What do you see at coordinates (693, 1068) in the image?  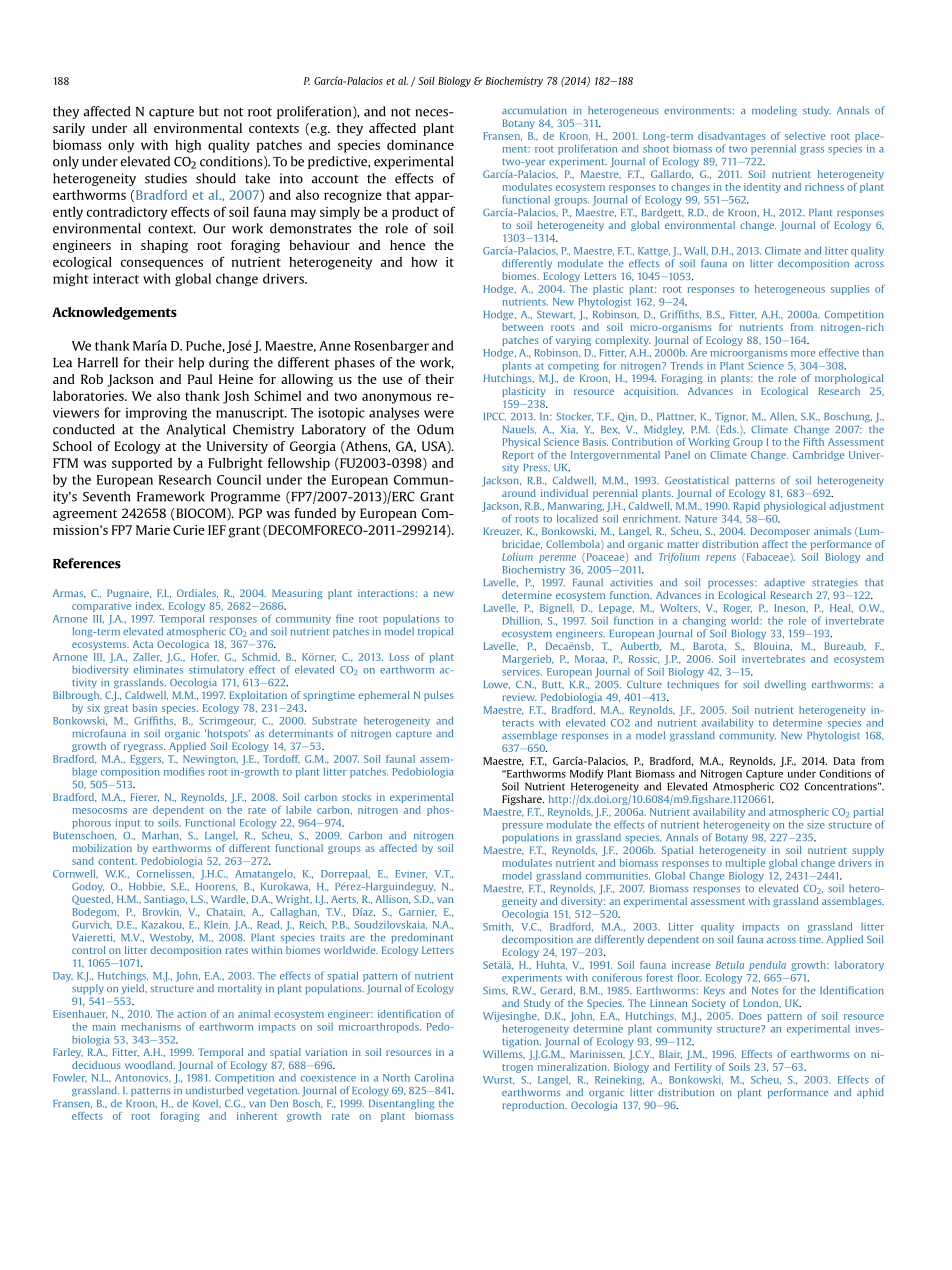 I see `Fertility` at bounding box center [693, 1068].
